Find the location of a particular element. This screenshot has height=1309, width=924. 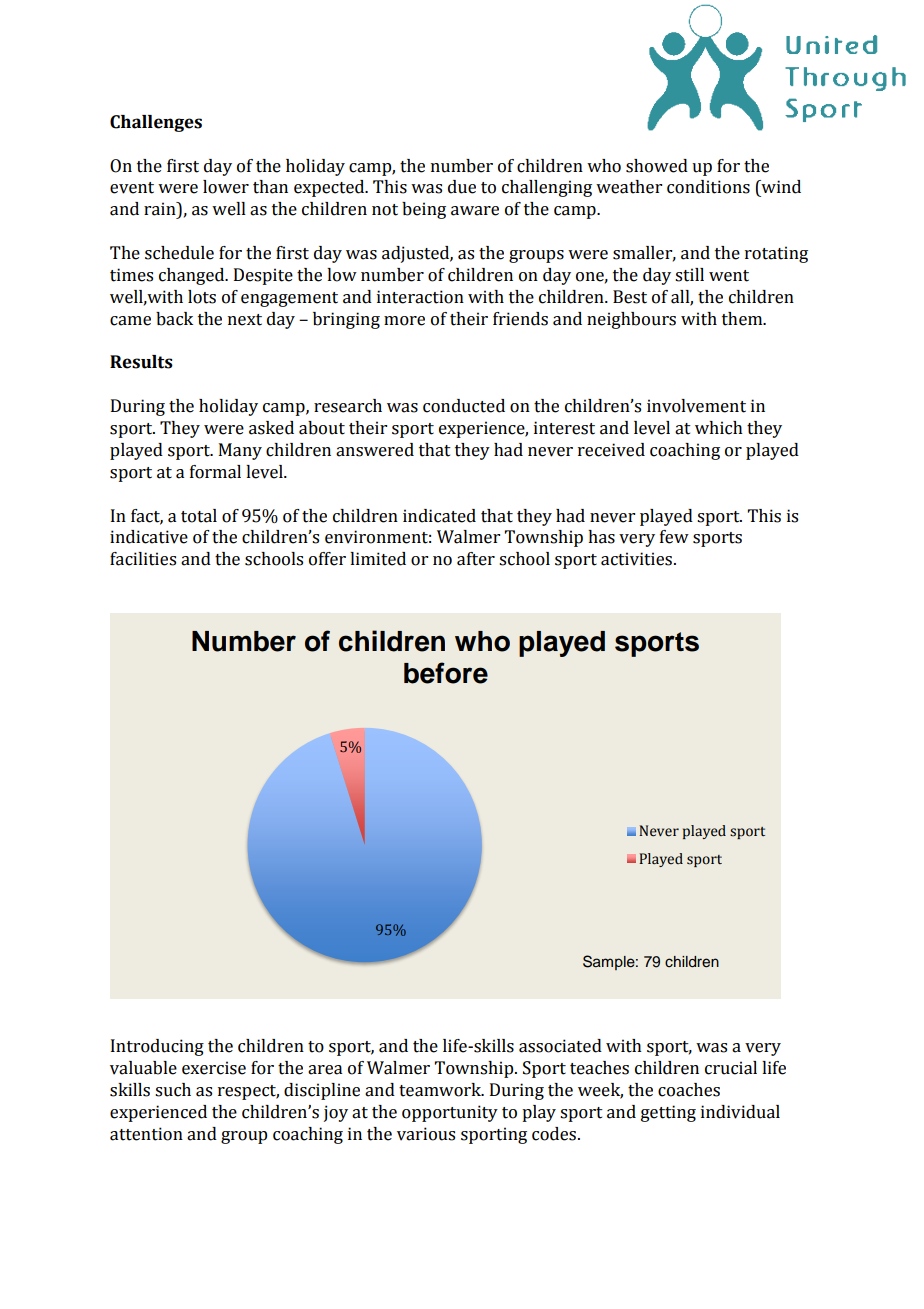

due is located at coordinates (462, 187).
